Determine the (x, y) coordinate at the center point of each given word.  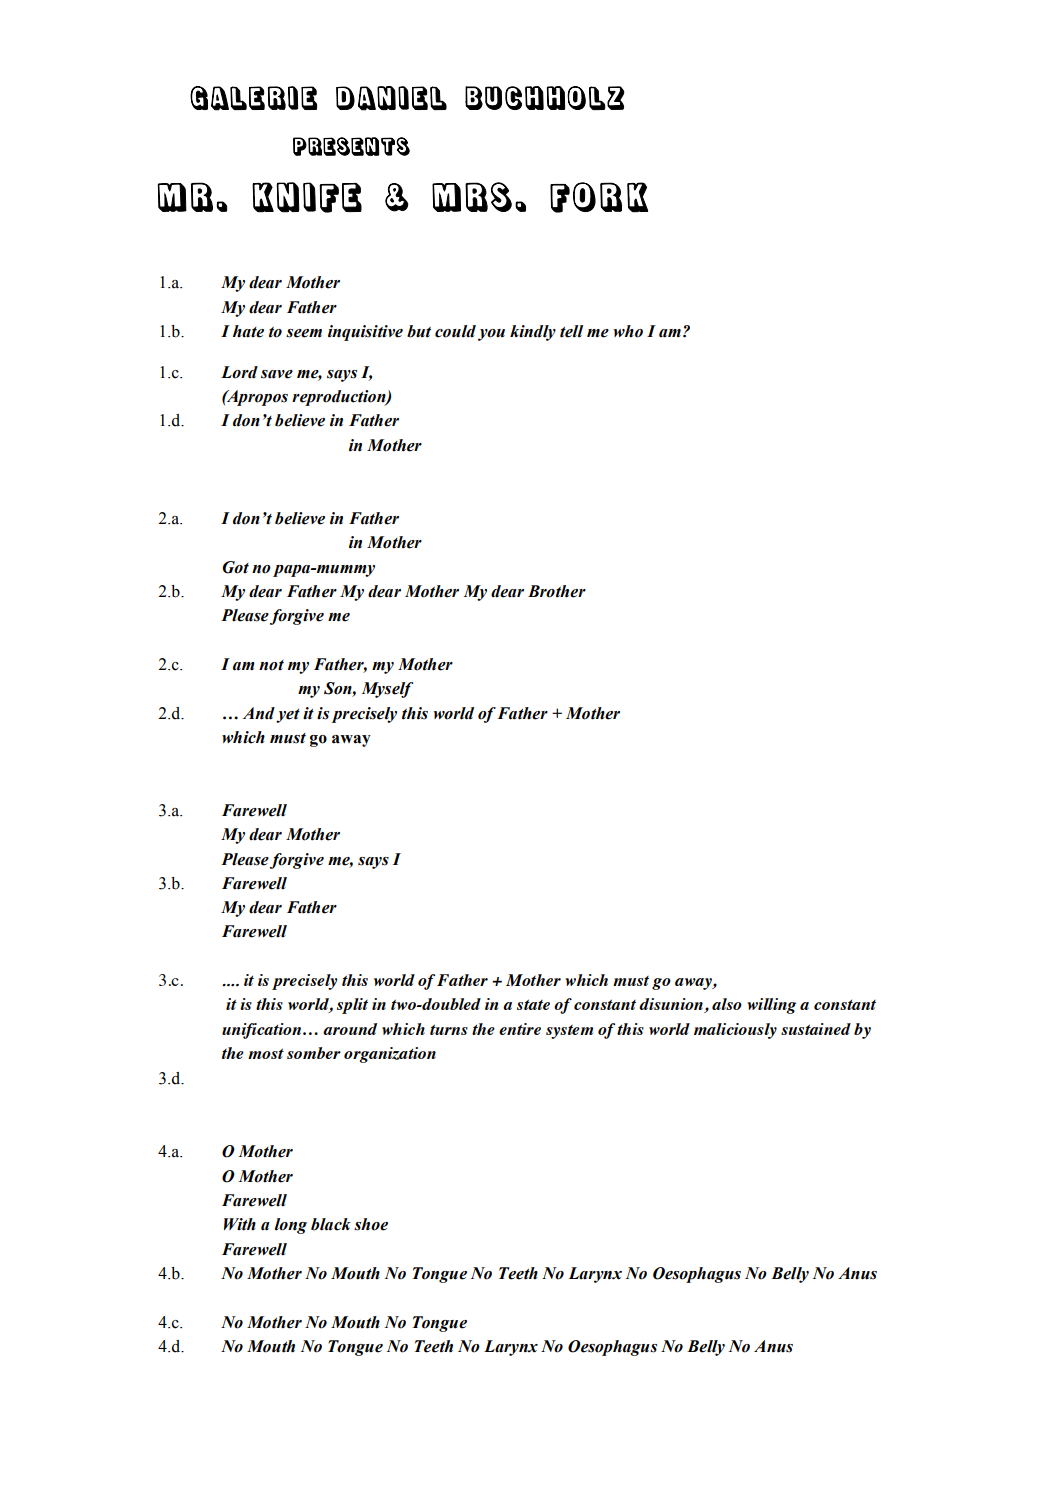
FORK (599, 197)
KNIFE (307, 197)
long (291, 1226)
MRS (472, 197)
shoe (371, 1224)
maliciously (735, 1031)
